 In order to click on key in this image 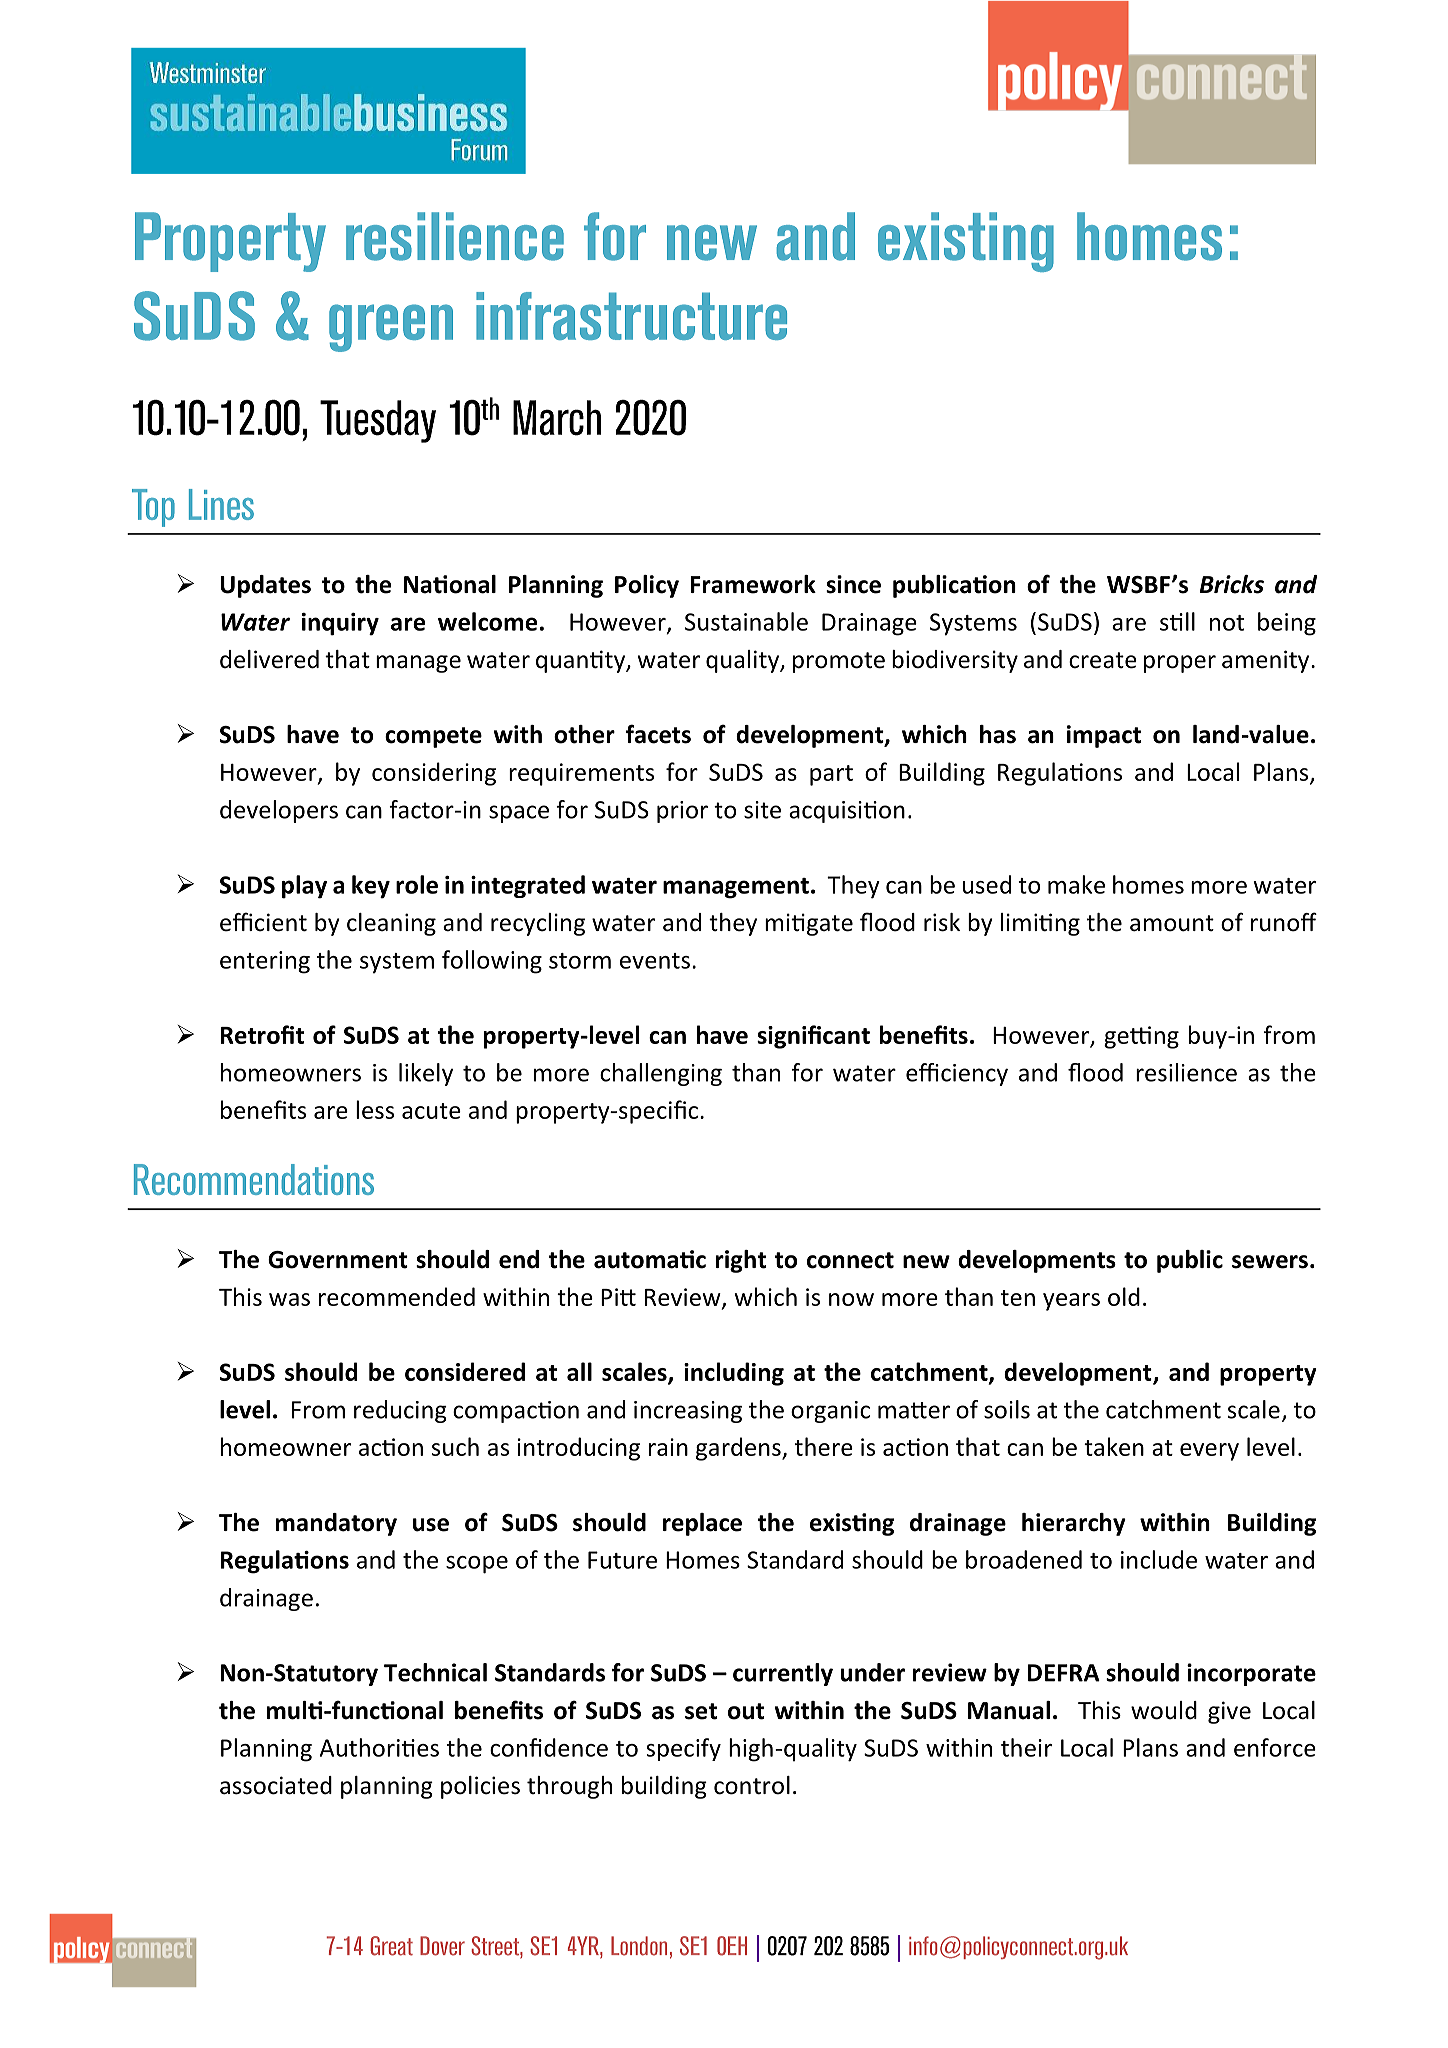, I will do `click(371, 887)`.
